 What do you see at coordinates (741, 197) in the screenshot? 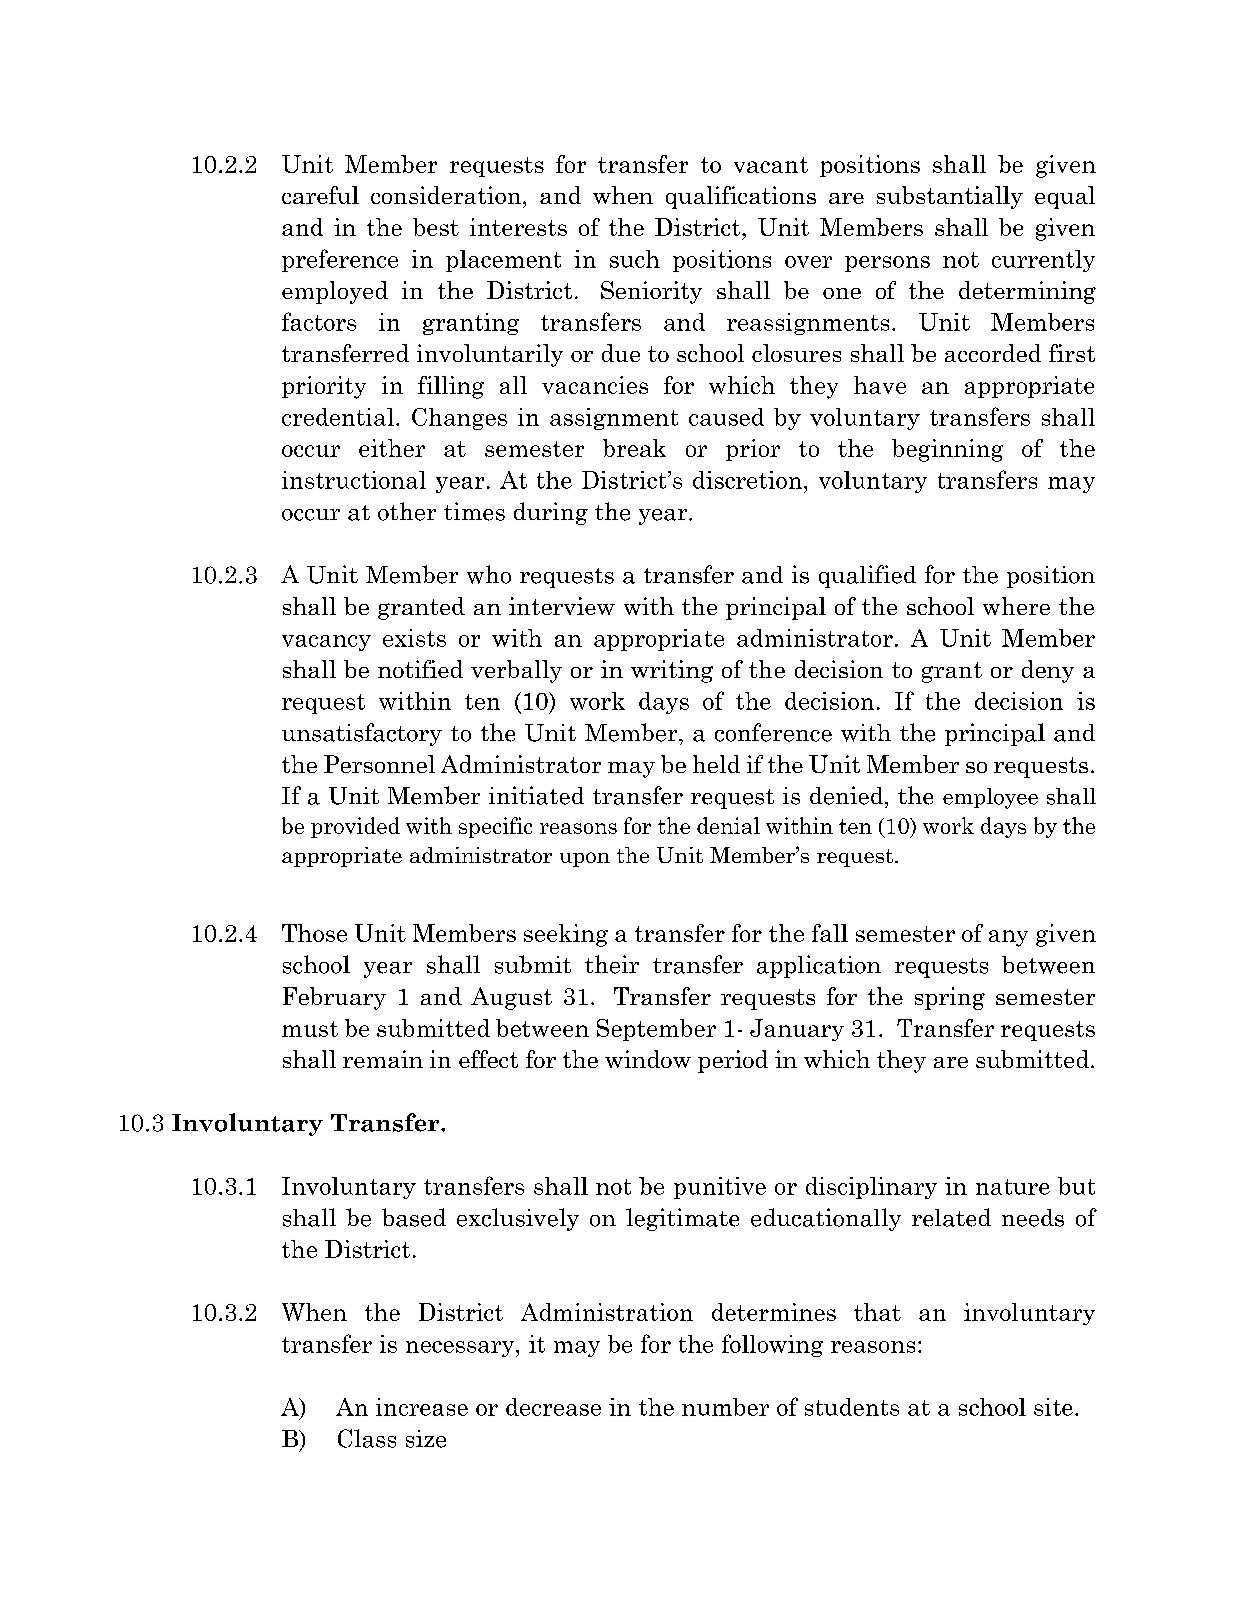
I see `qualifications` at bounding box center [741, 197].
